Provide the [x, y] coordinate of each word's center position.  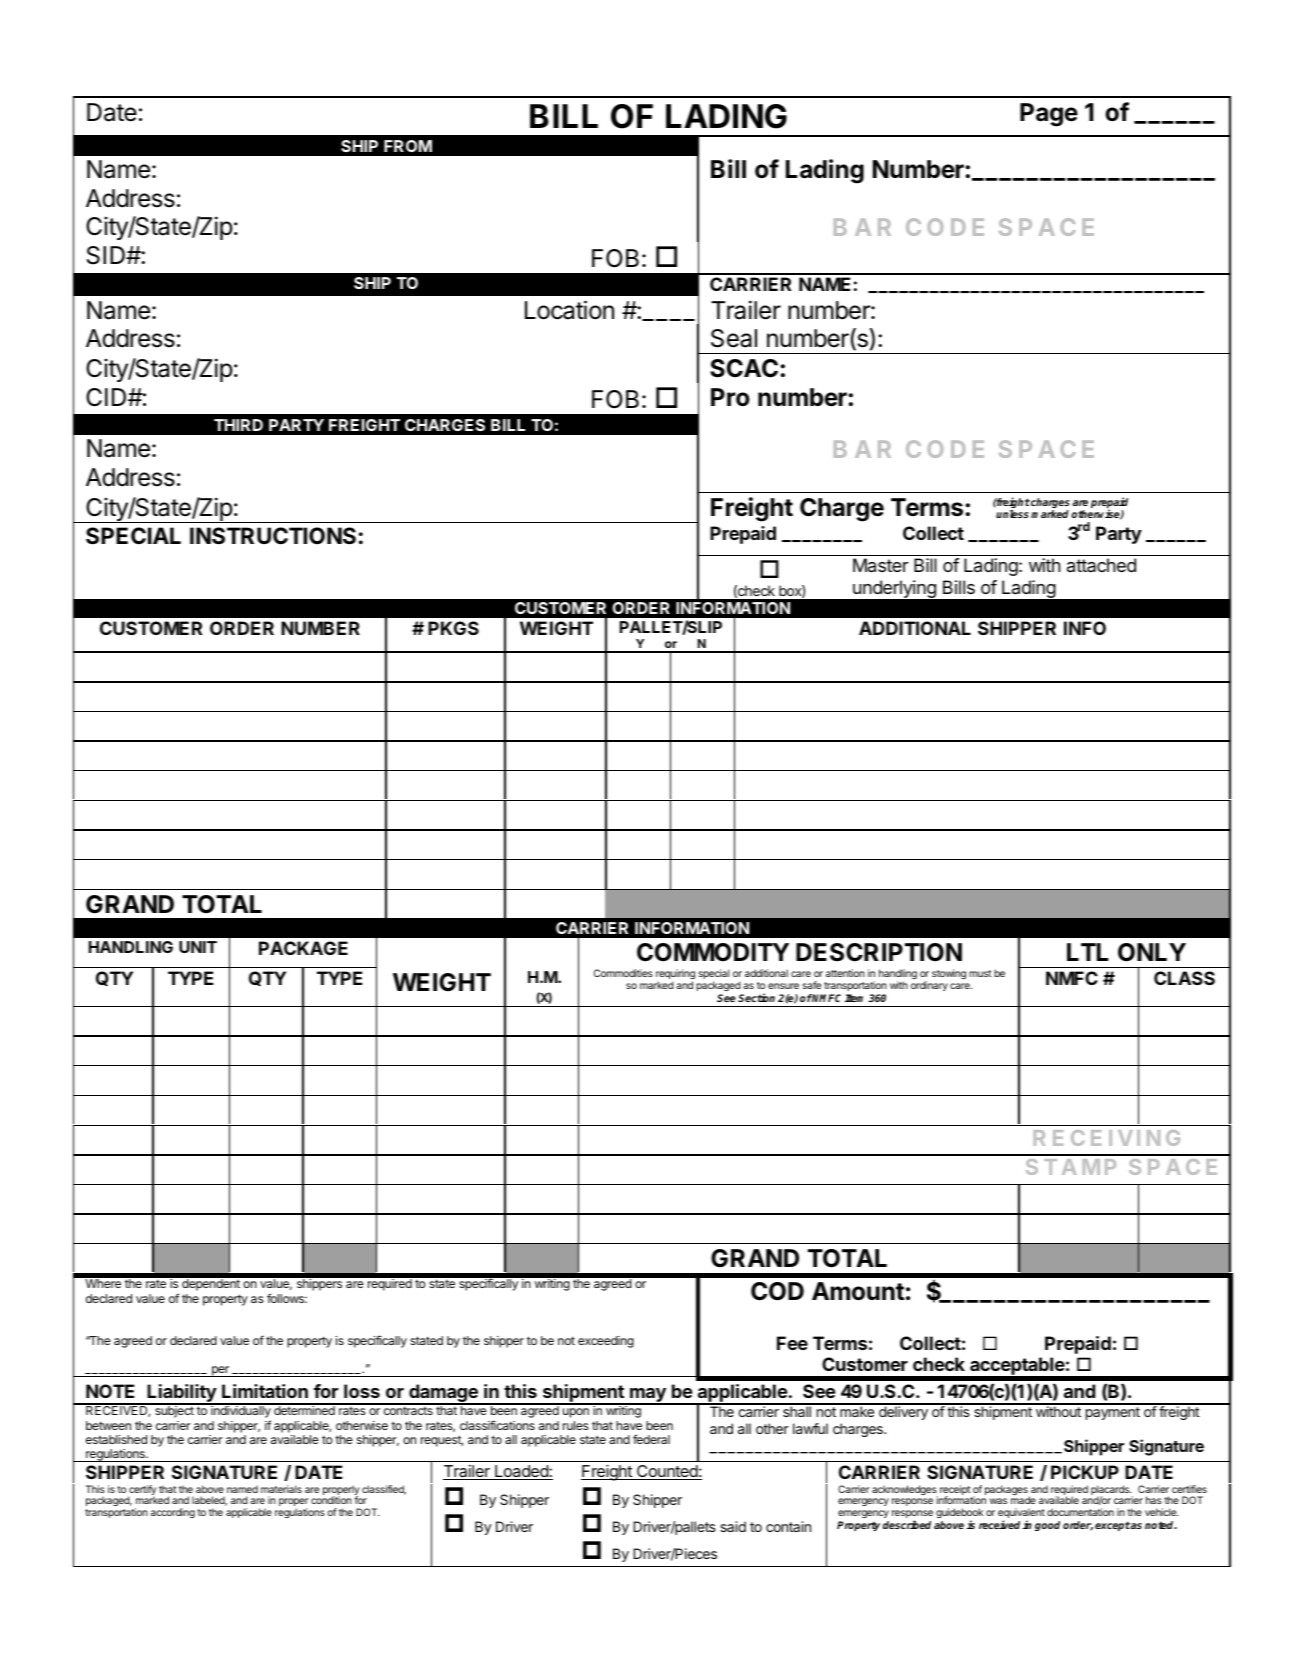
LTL [1087, 952]
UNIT [198, 947]
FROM [408, 146]
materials [281, 1489]
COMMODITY [713, 952]
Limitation [265, 1391]
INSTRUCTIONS [273, 536]
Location [569, 310]
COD [777, 1291]
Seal [734, 338]
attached [1101, 565]
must [980, 973]
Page [1049, 115]
